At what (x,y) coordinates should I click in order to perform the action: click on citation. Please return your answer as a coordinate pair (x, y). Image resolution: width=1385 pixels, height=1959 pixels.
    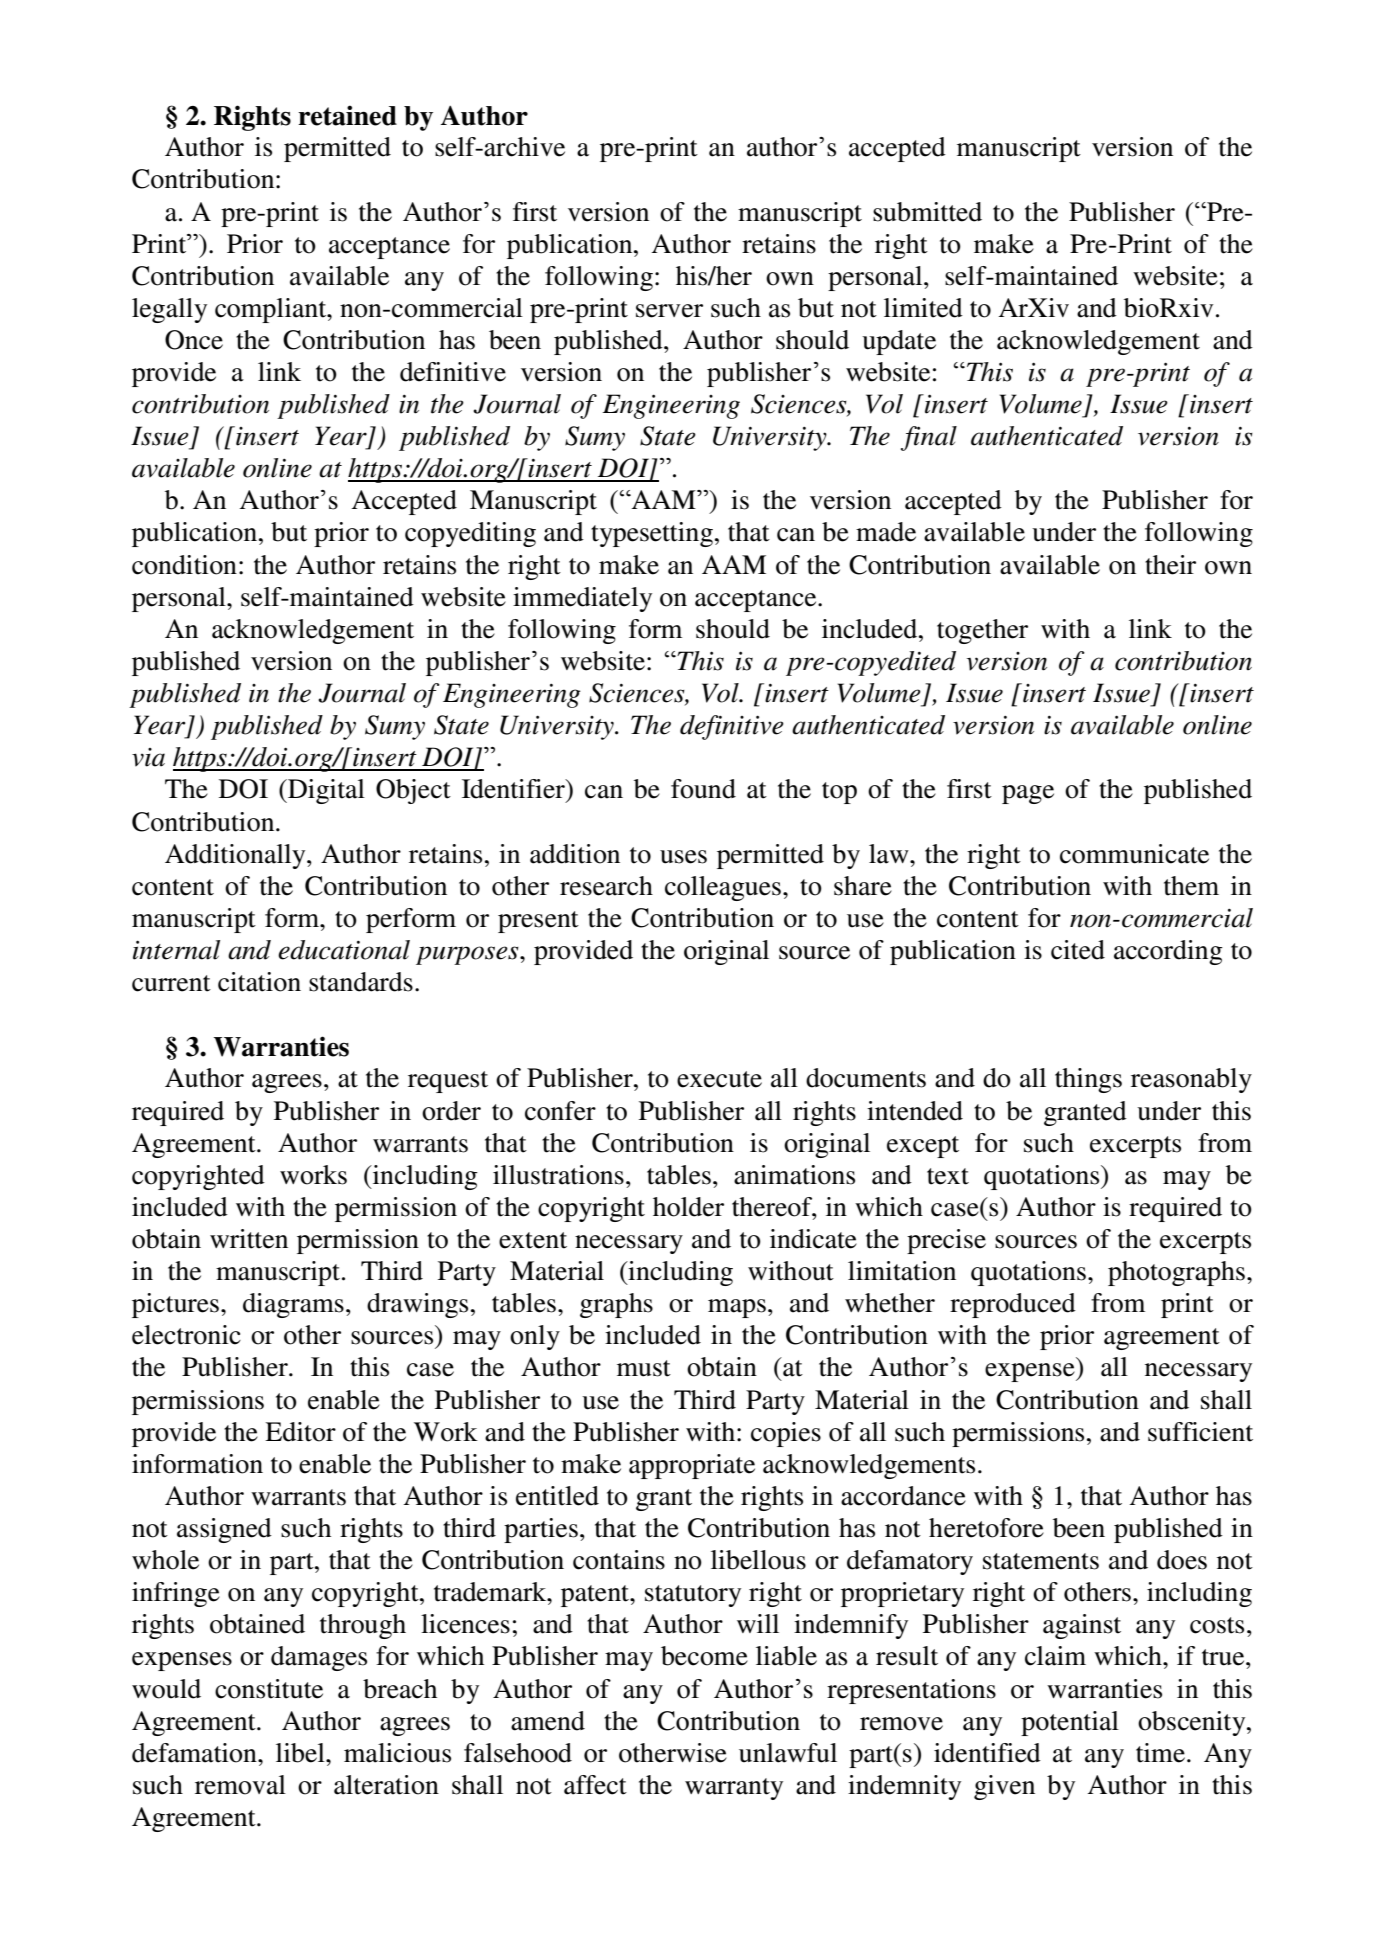
    Looking at the image, I should click on (259, 982).
